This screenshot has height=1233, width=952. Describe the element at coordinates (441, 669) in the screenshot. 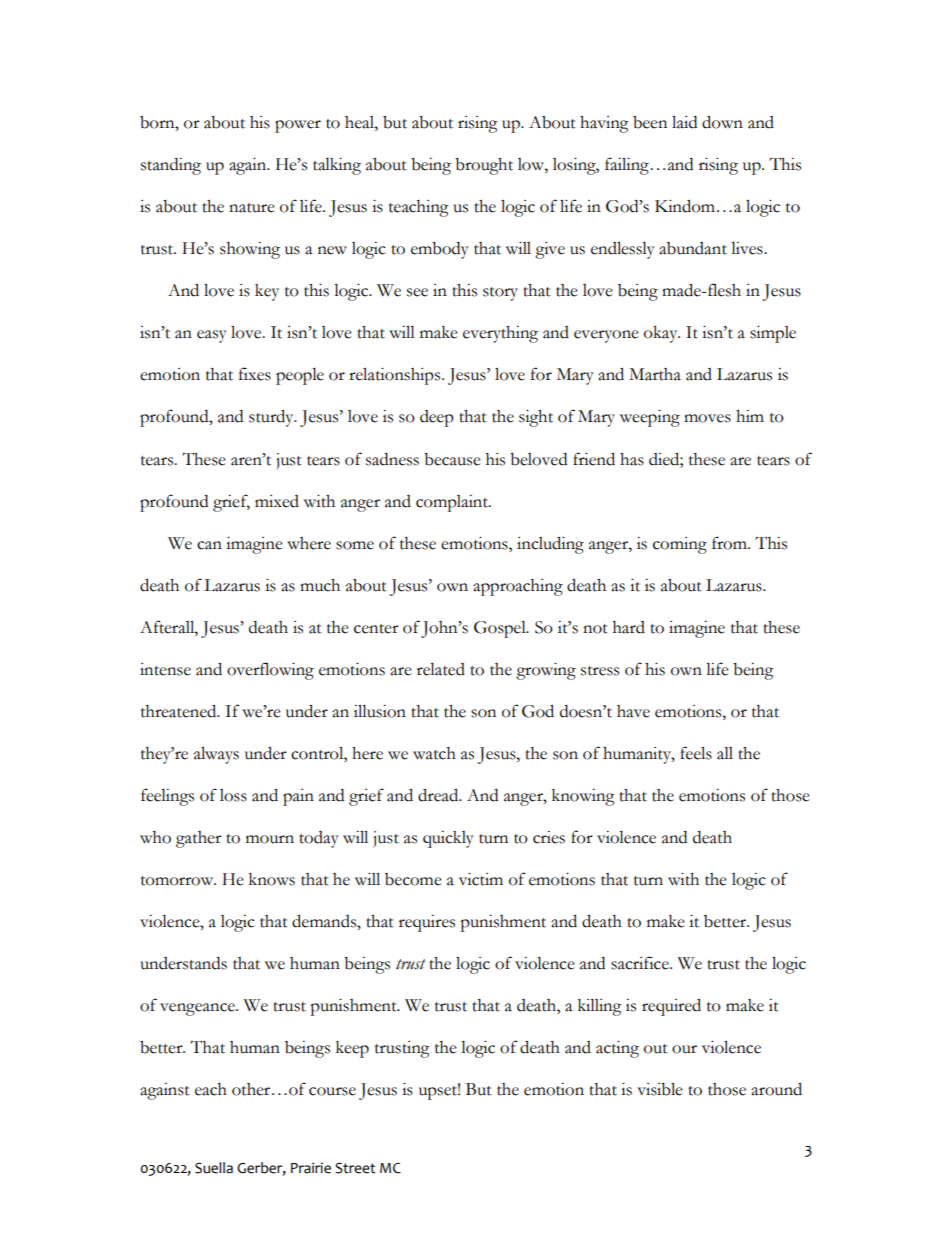

I see `related` at that location.
